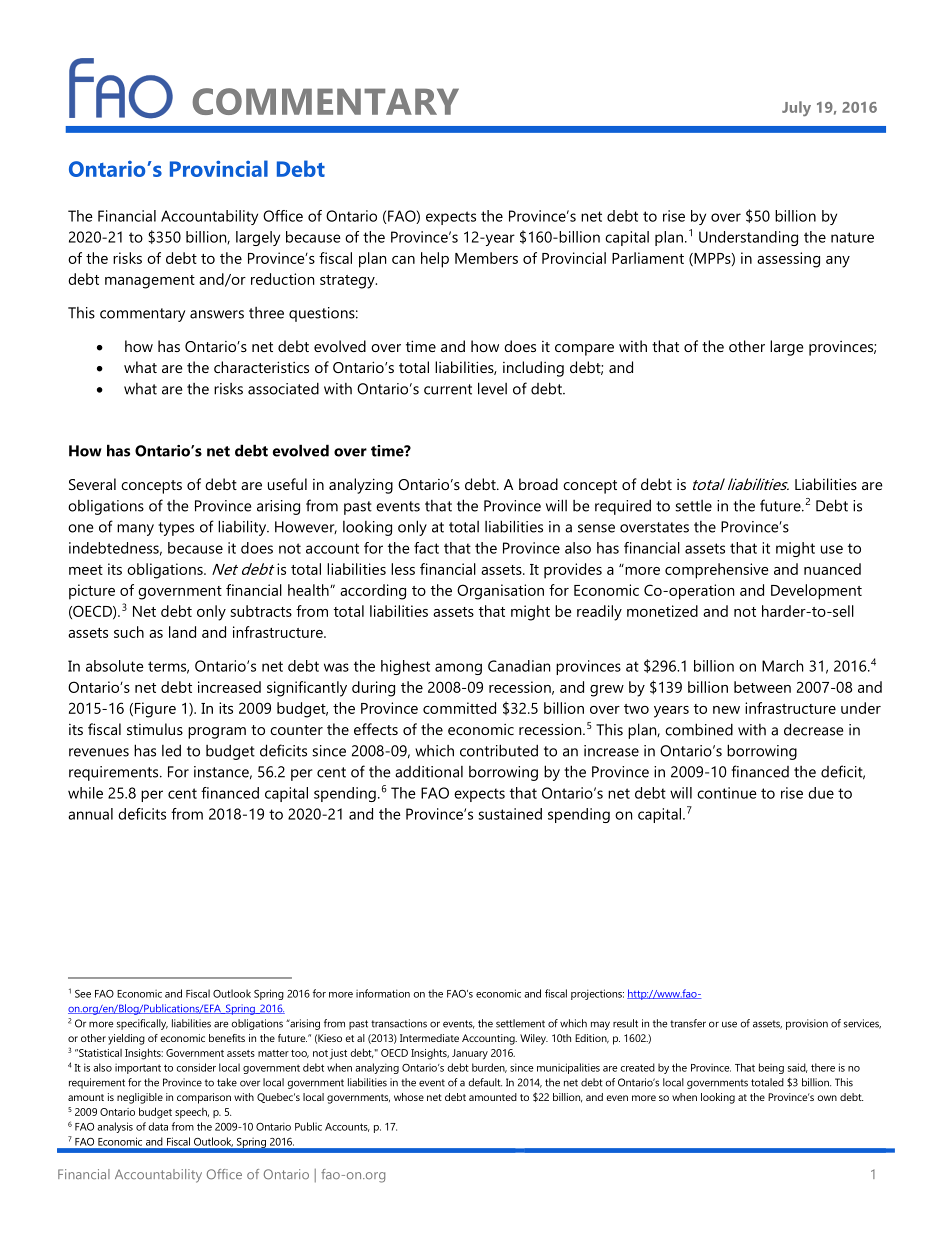 The height and width of the screenshot is (1233, 952). What do you see at coordinates (182, 632) in the screenshot?
I see `land` at bounding box center [182, 632].
